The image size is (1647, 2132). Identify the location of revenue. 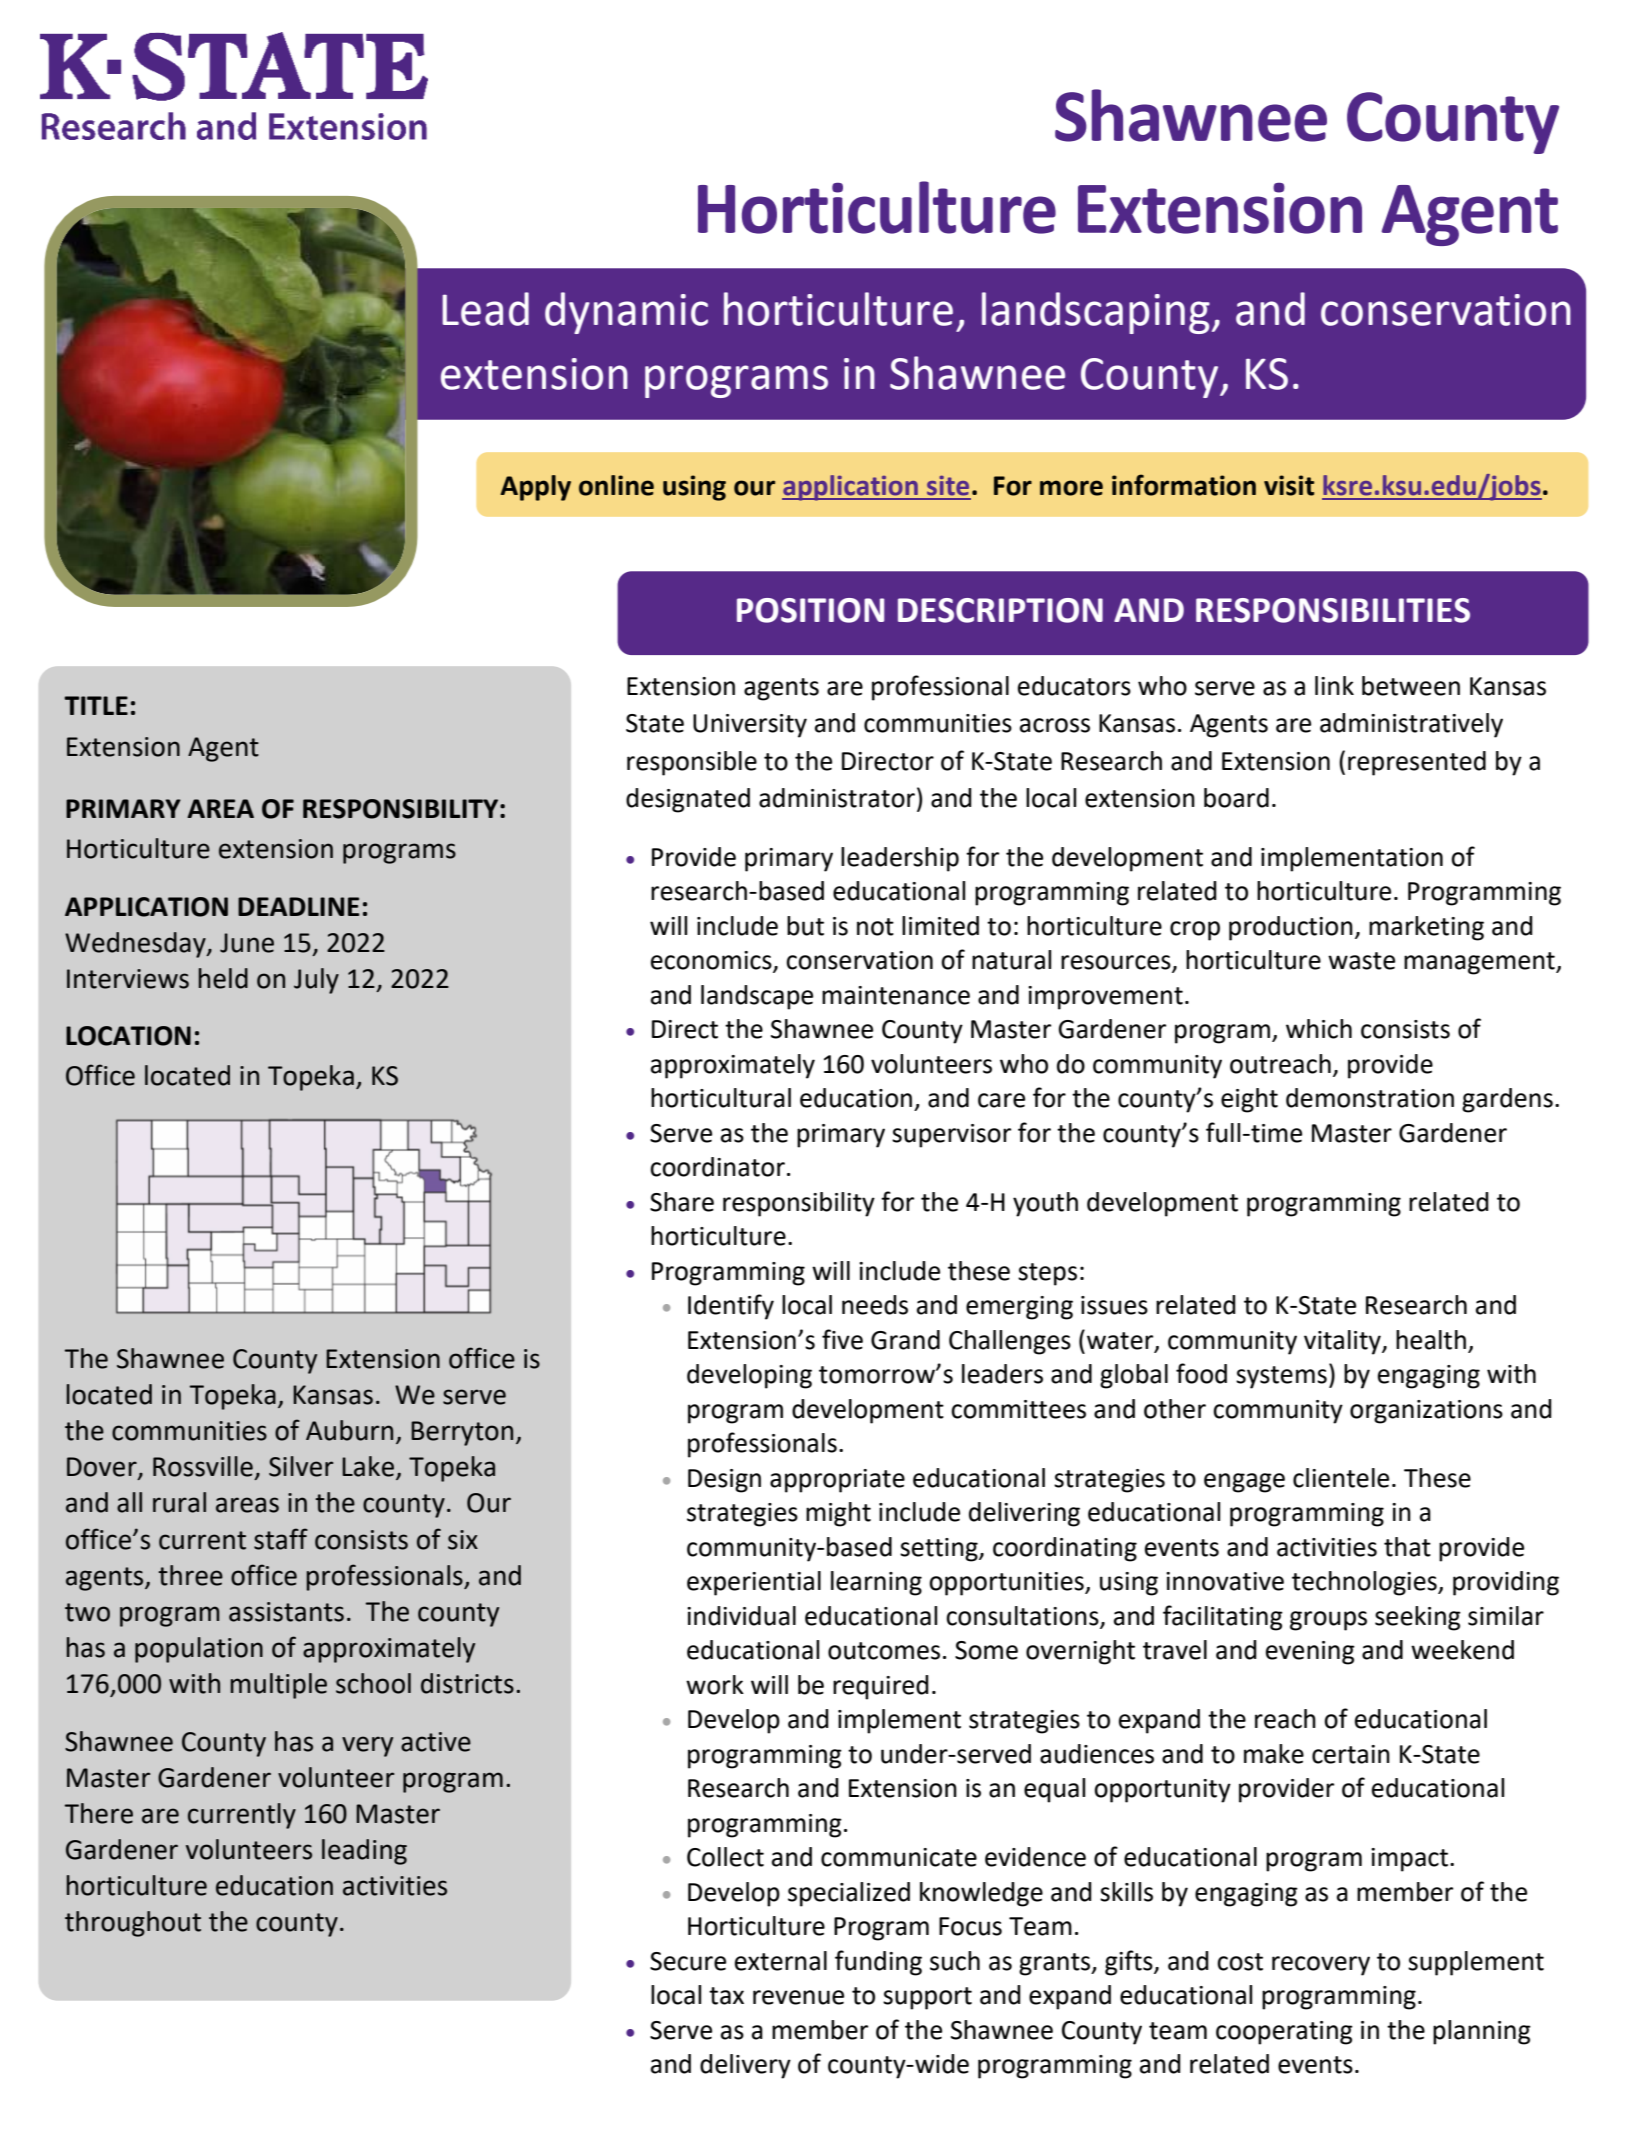
(798, 1997).
